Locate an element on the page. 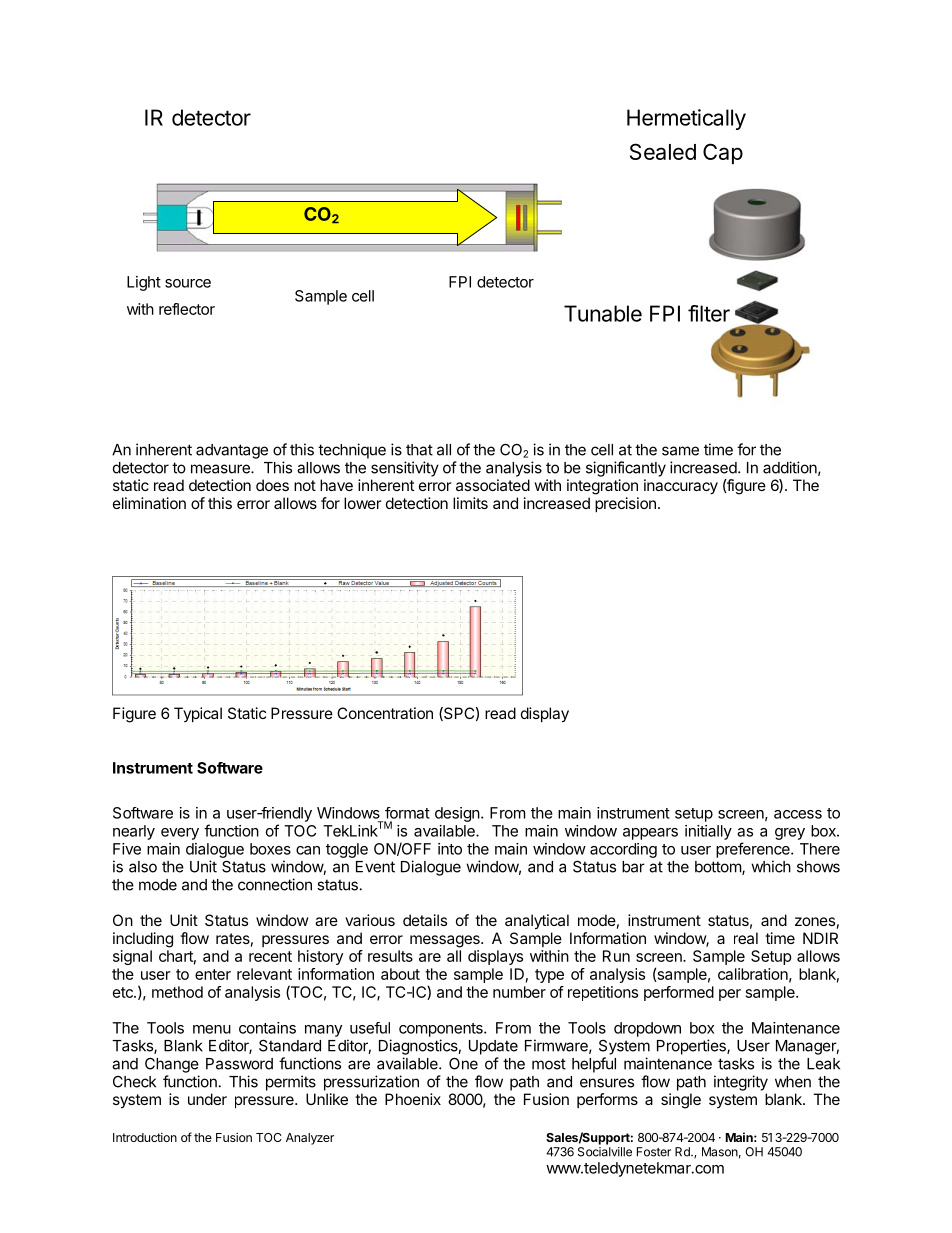 This image has height=1233, width=952. inaccuracy is located at coordinates (681, 487).
